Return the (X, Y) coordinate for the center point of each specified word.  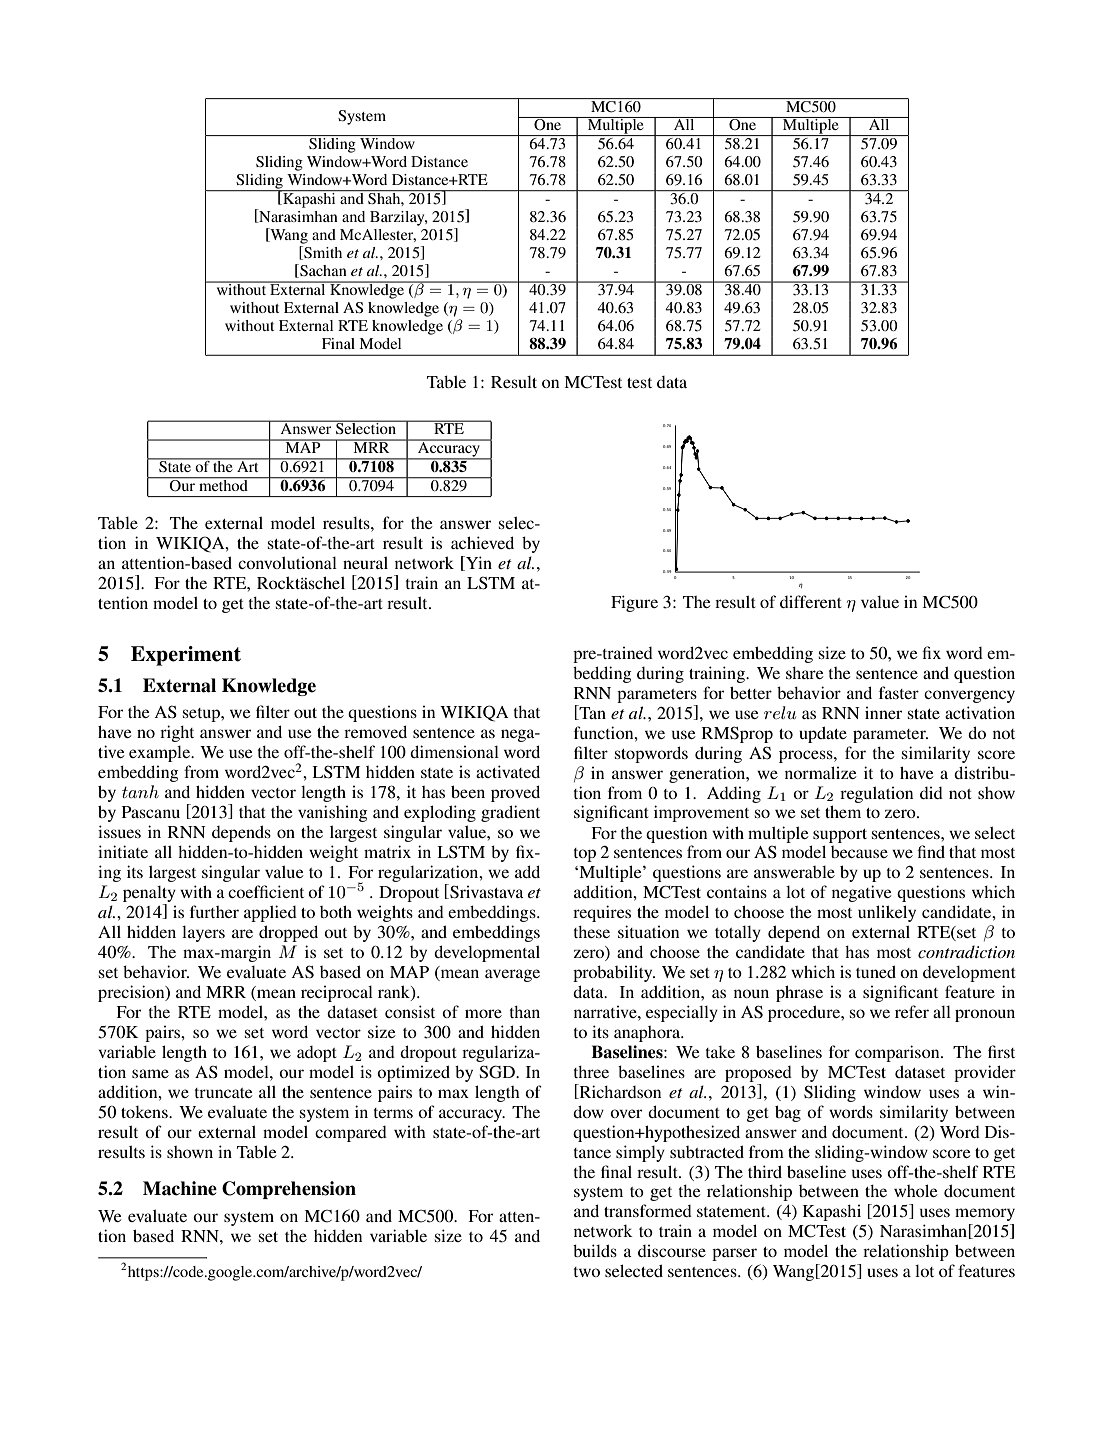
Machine (180, 1188)
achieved (482, 542)
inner (883, 713)
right (177, 733)
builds (595, 1250)
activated (508, 771)
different (811, 601)
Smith (322, 253)
